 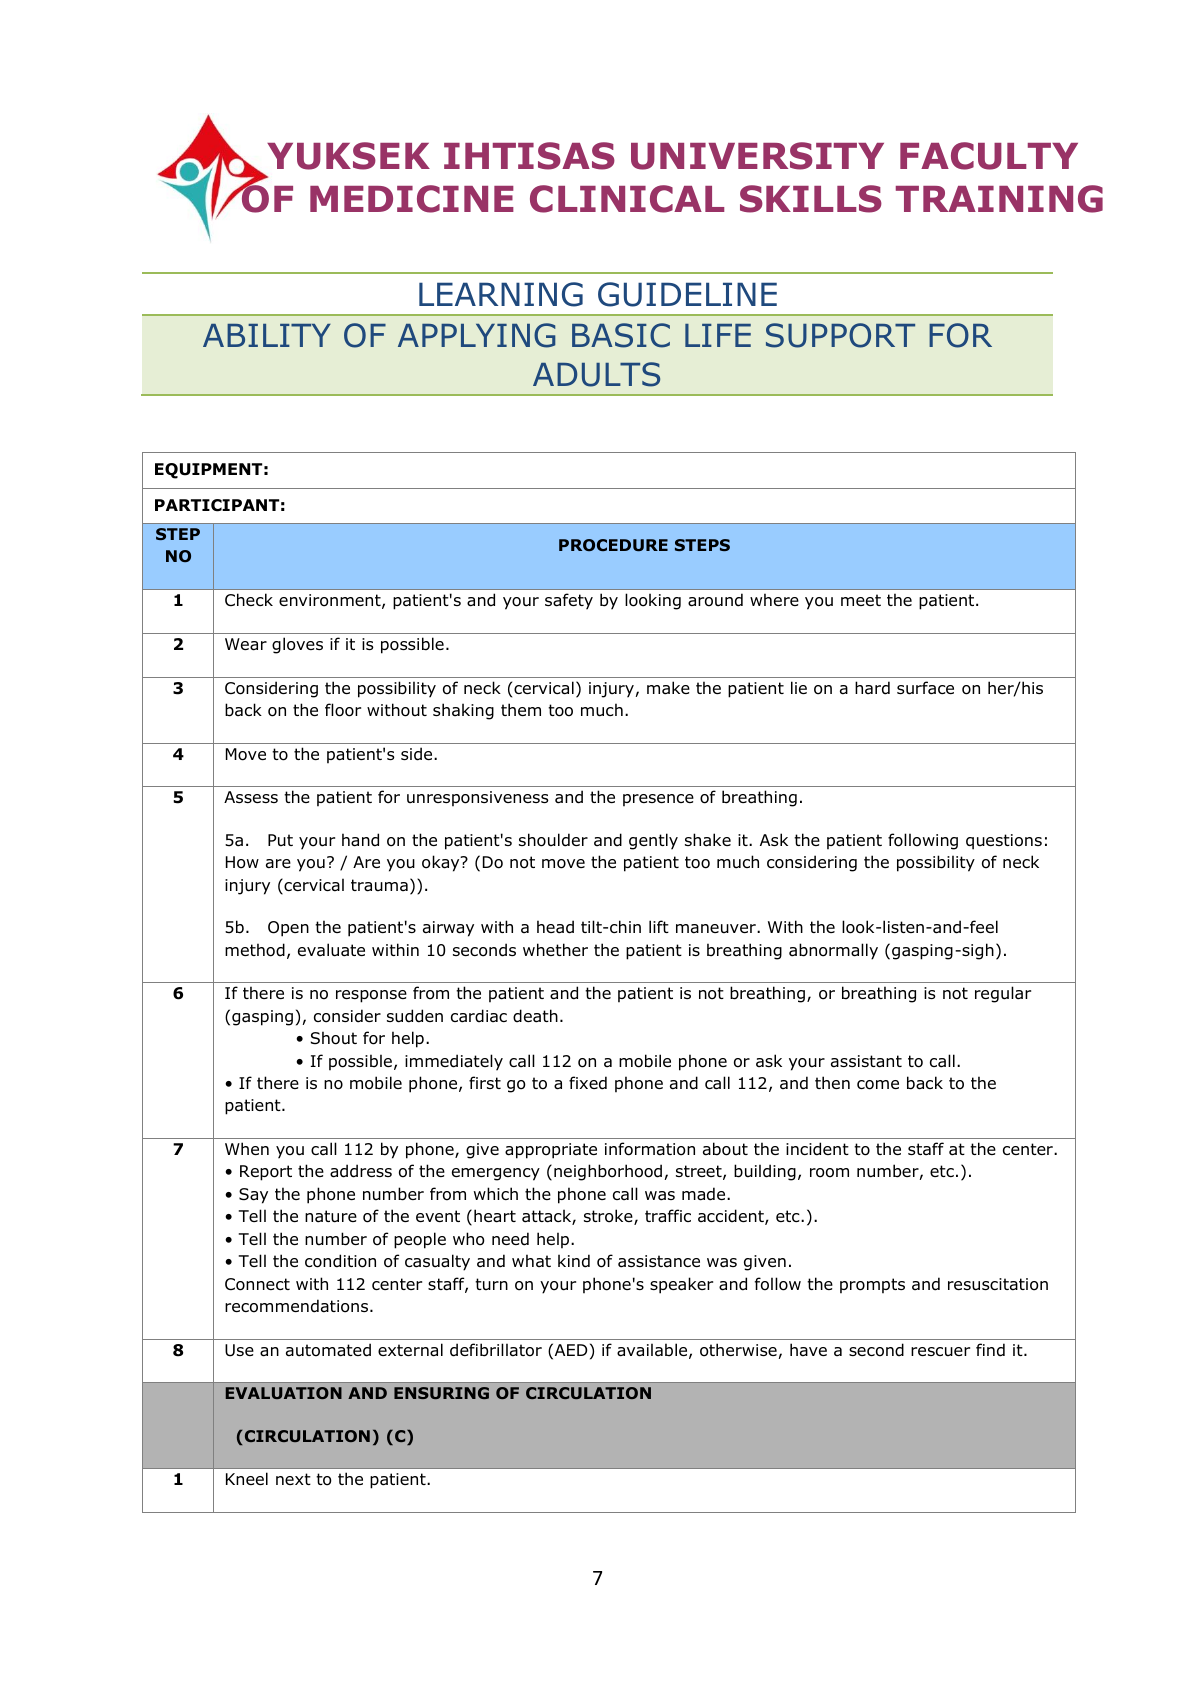 I want to click on Shout, so click(x=334, y=1038).
